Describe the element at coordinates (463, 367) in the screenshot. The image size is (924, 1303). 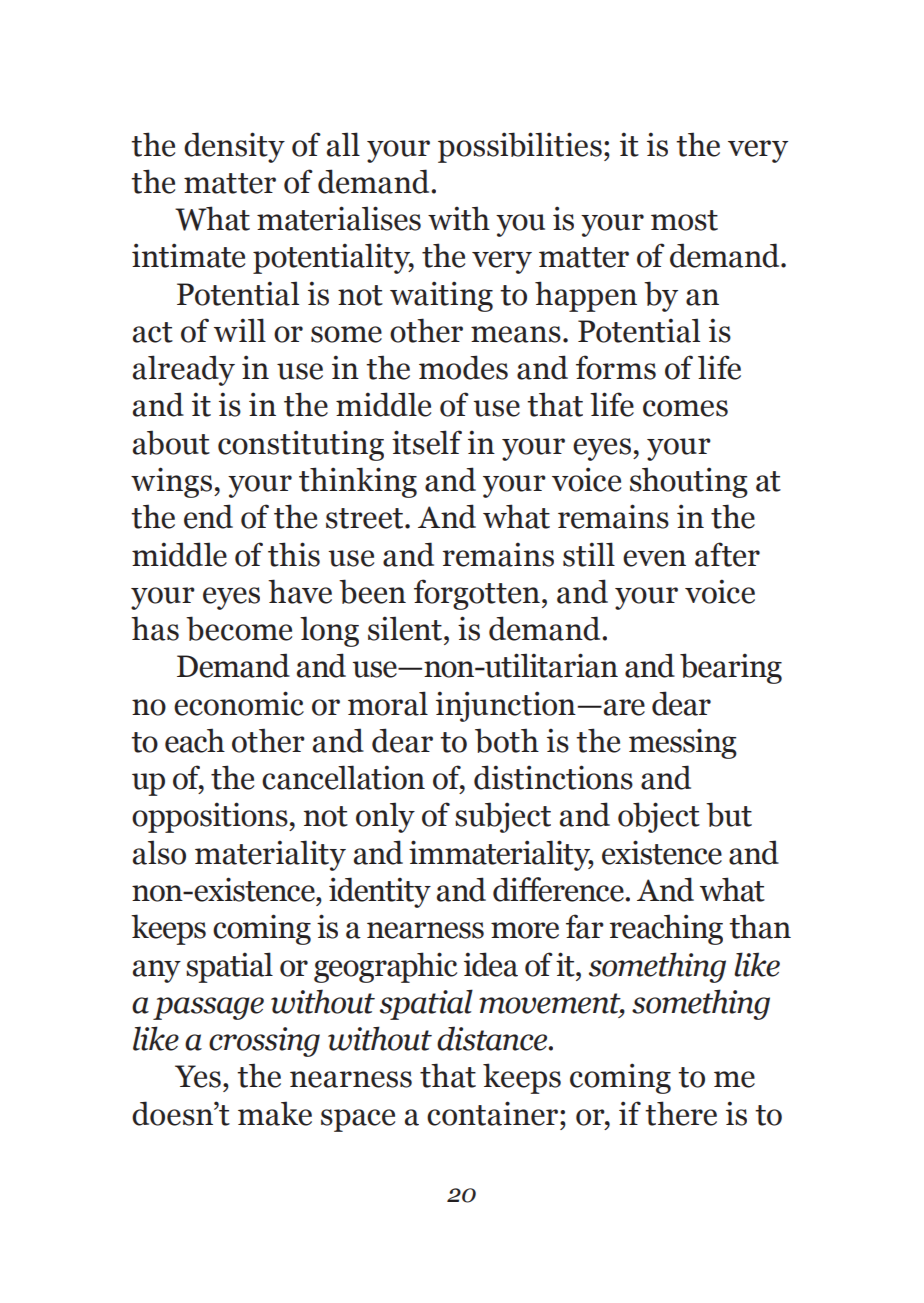
I see `modes` at that location.
